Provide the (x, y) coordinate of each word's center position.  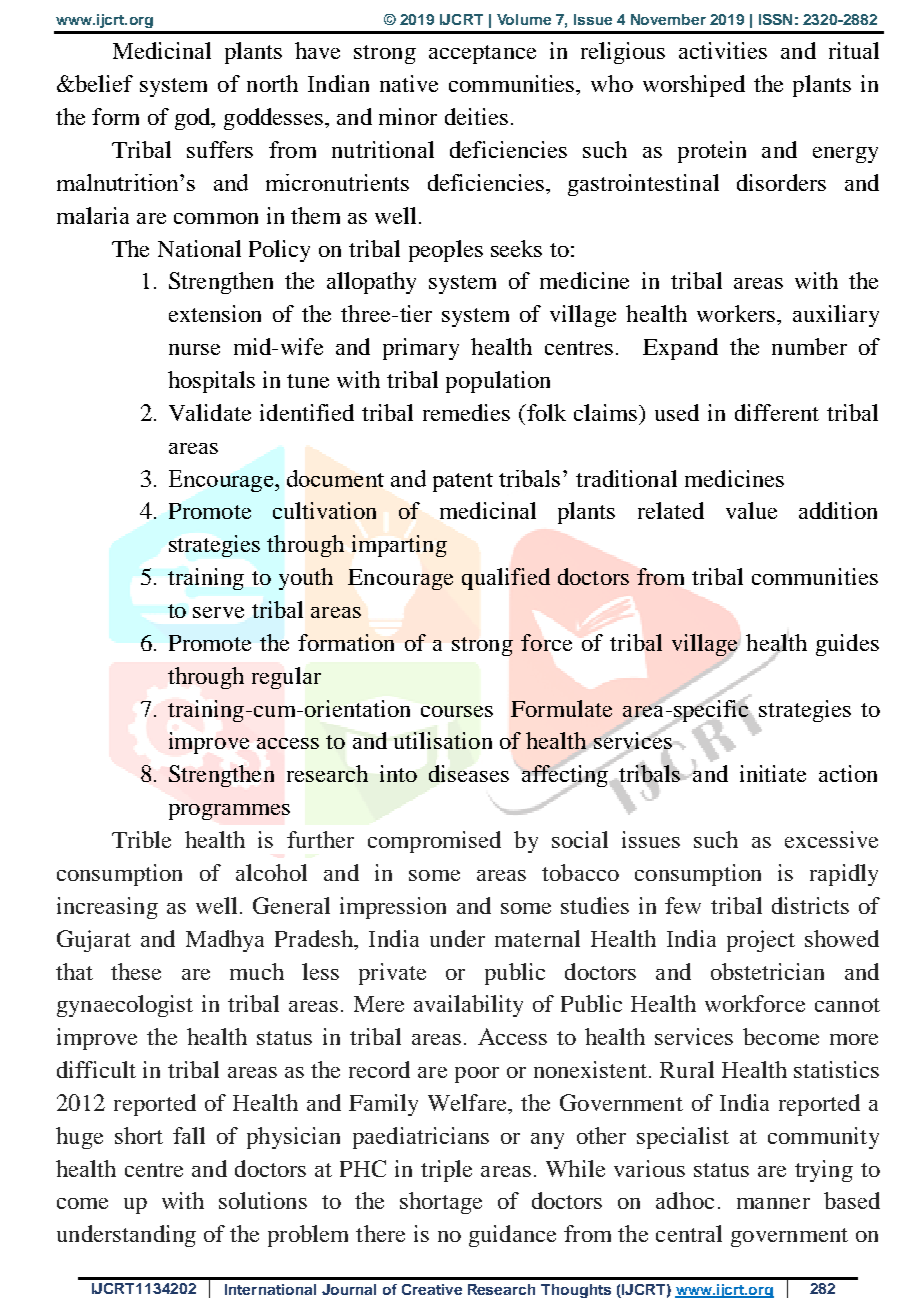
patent (463, 482)
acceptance (482, 54)
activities (723, 50)
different (777, 412)
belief (103, 83)
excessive (831, 839)
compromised (434, 842)
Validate (210, 412)
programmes (229, 812)
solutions (263, 1200)
